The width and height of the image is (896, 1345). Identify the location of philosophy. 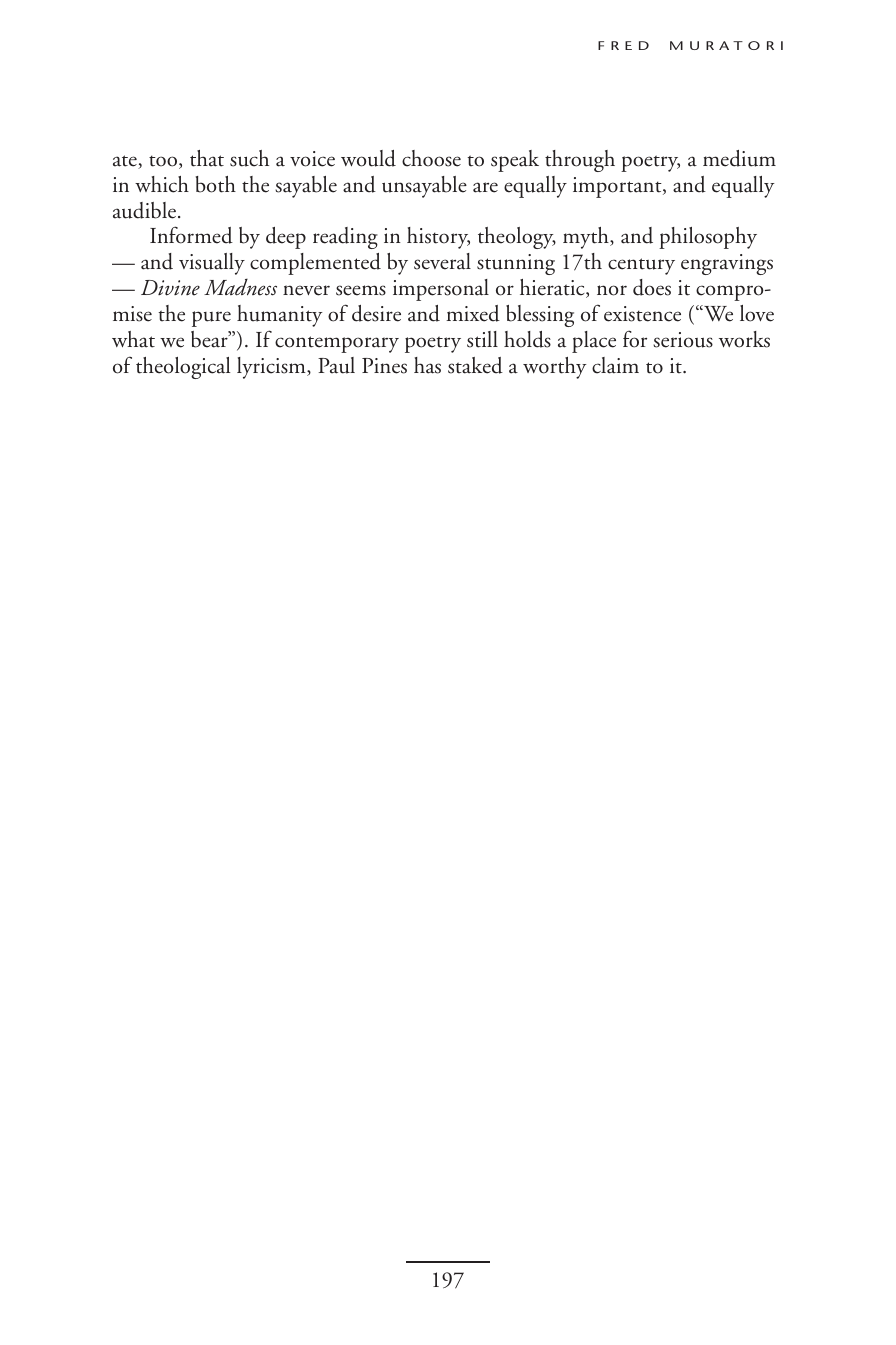
(708, 238).
